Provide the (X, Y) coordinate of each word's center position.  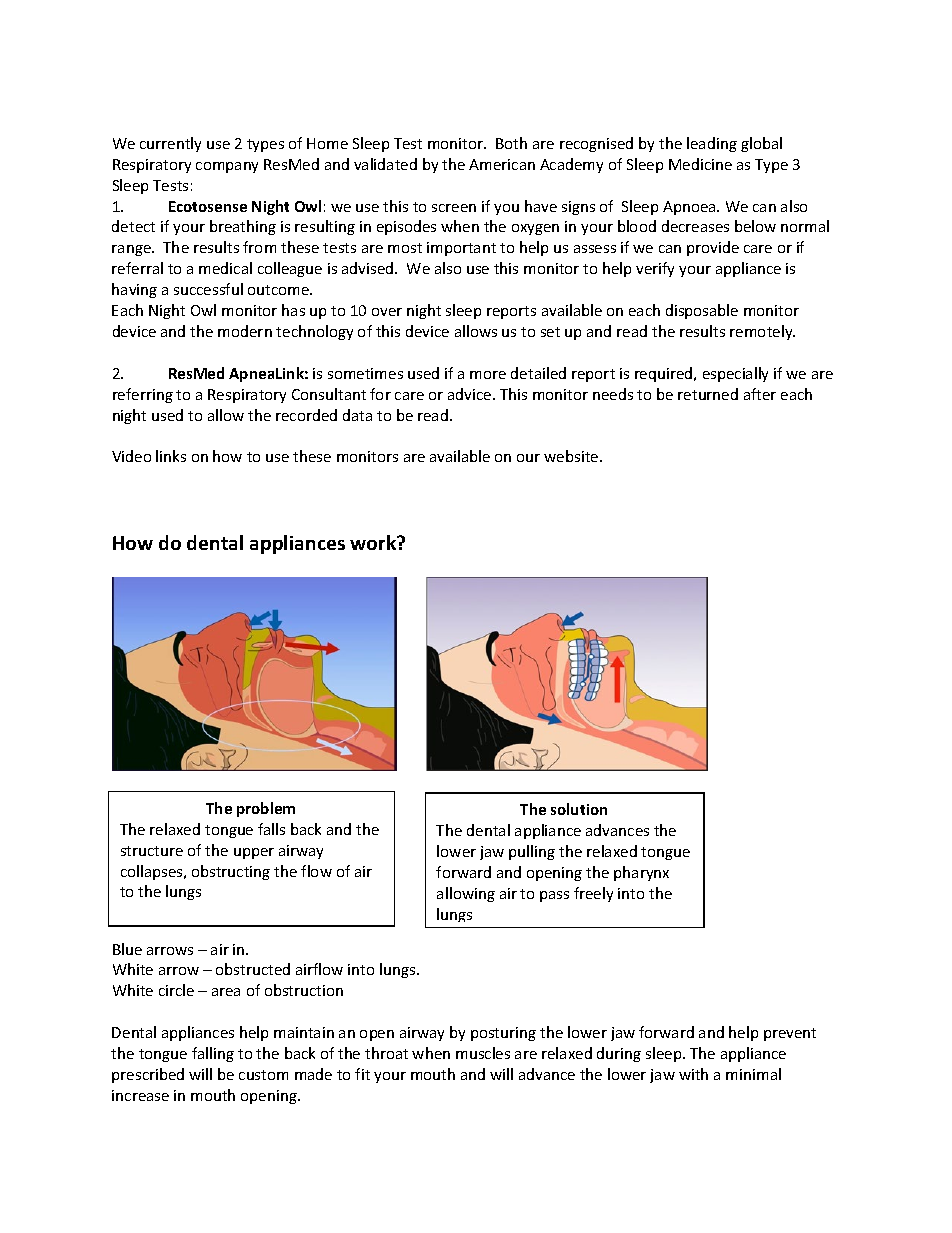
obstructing (231, 872)
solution (579, 809)
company (227, 167)
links (171, 456)
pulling (532, 852)
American (502, 164)
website (572, 456)
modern (245, 331)
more (488, 375)
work (374, 542)
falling (213, 1054)
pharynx (641, 873)
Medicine (700, 164)
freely (593, 894)
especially (735, 374)
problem (266, 809)
